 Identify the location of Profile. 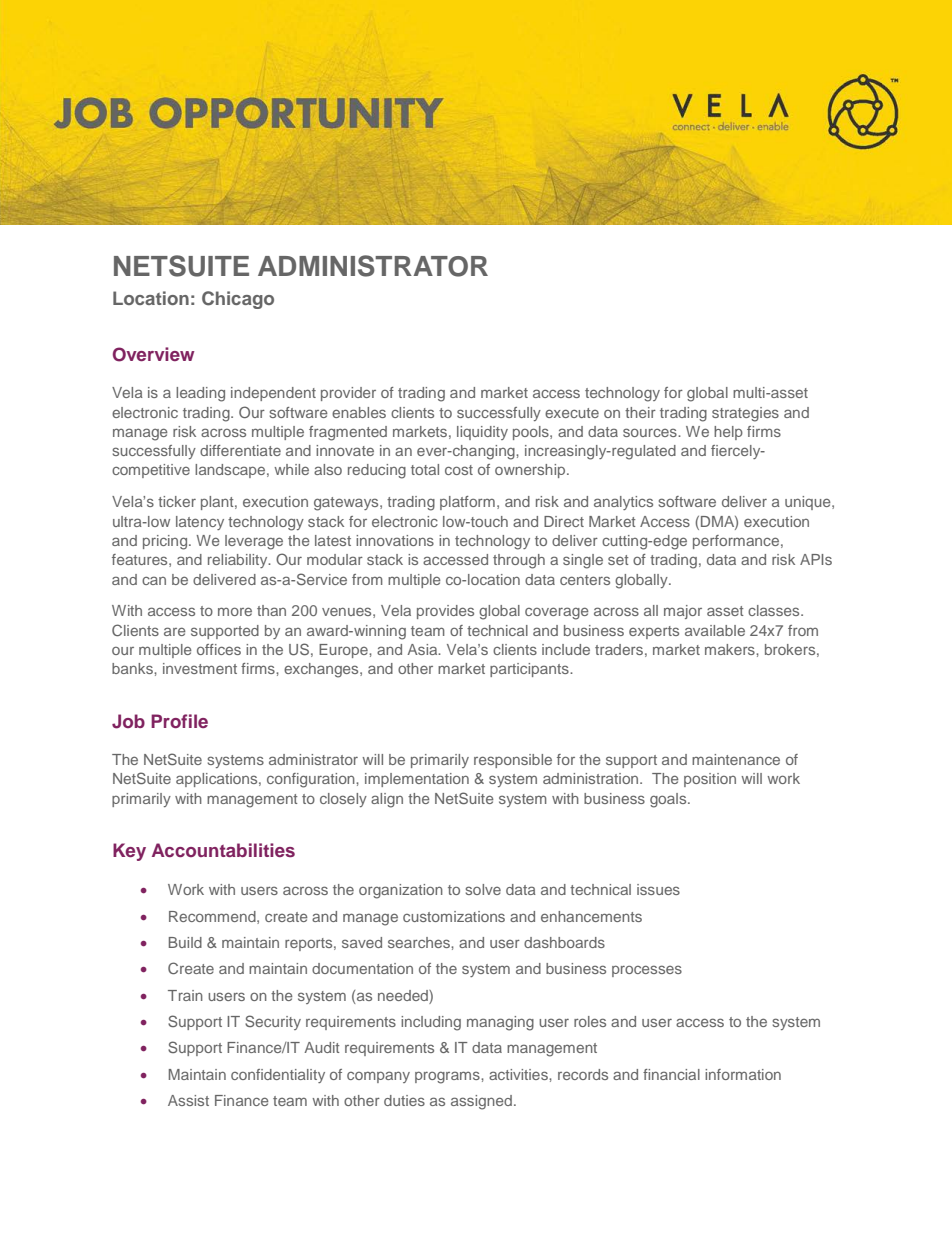
(179, 721).
